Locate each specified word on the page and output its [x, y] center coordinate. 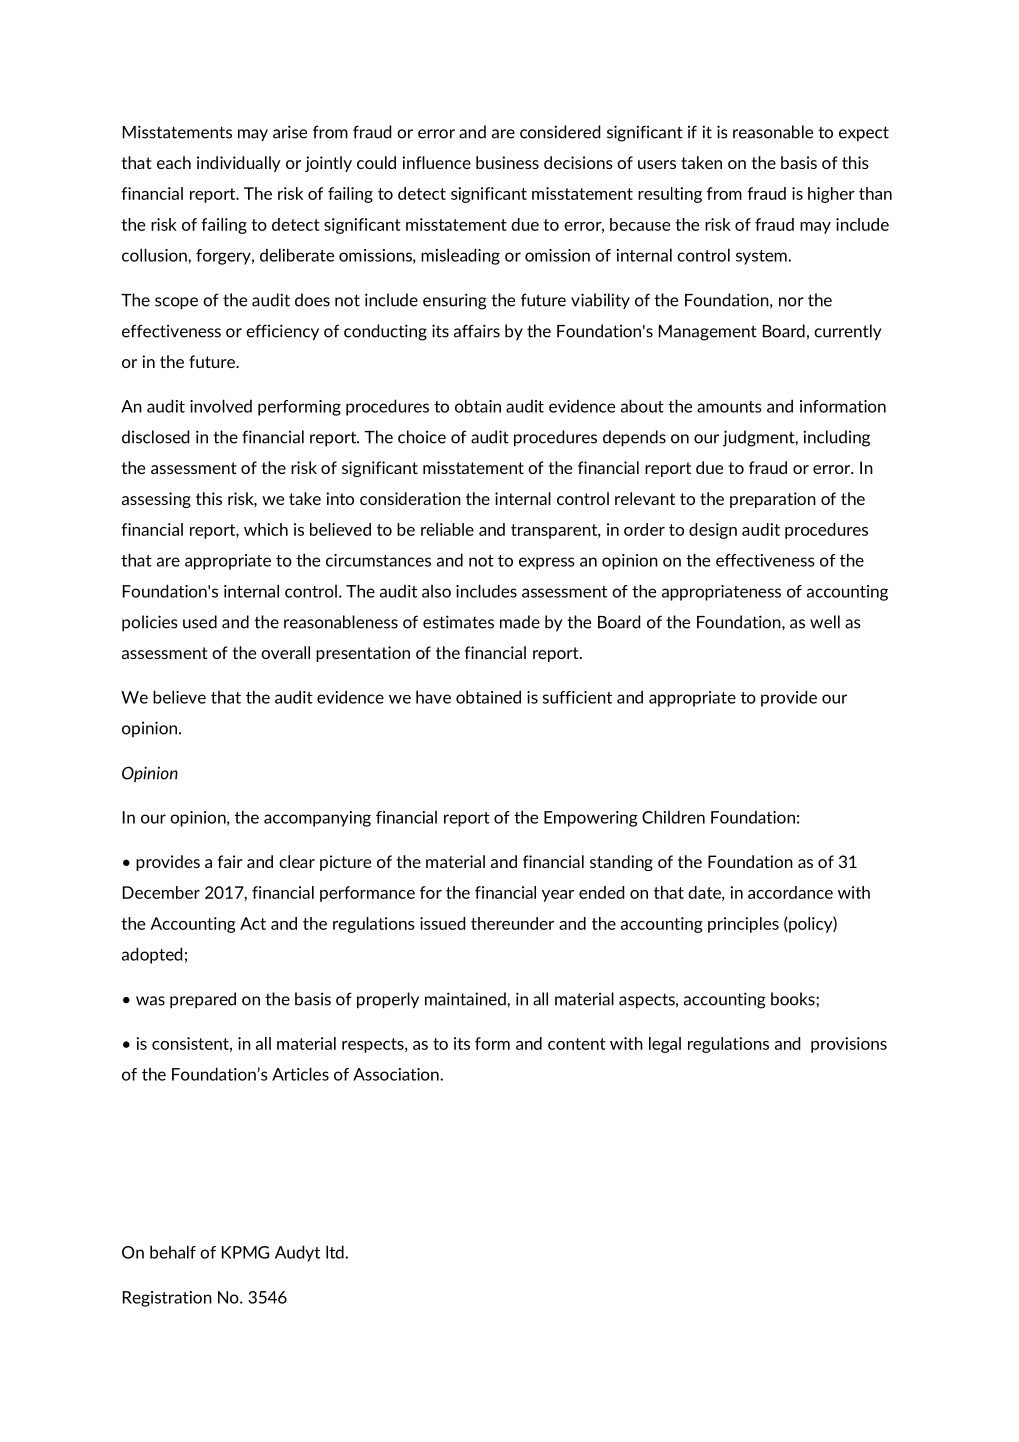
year [558, 896]
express [547, 563]
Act [253, 923]
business [507, 162]
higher [831, 195]
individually [239, 164]
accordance [790, 892]
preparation [773, 500]
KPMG [245, 1252]
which [266, 529]
